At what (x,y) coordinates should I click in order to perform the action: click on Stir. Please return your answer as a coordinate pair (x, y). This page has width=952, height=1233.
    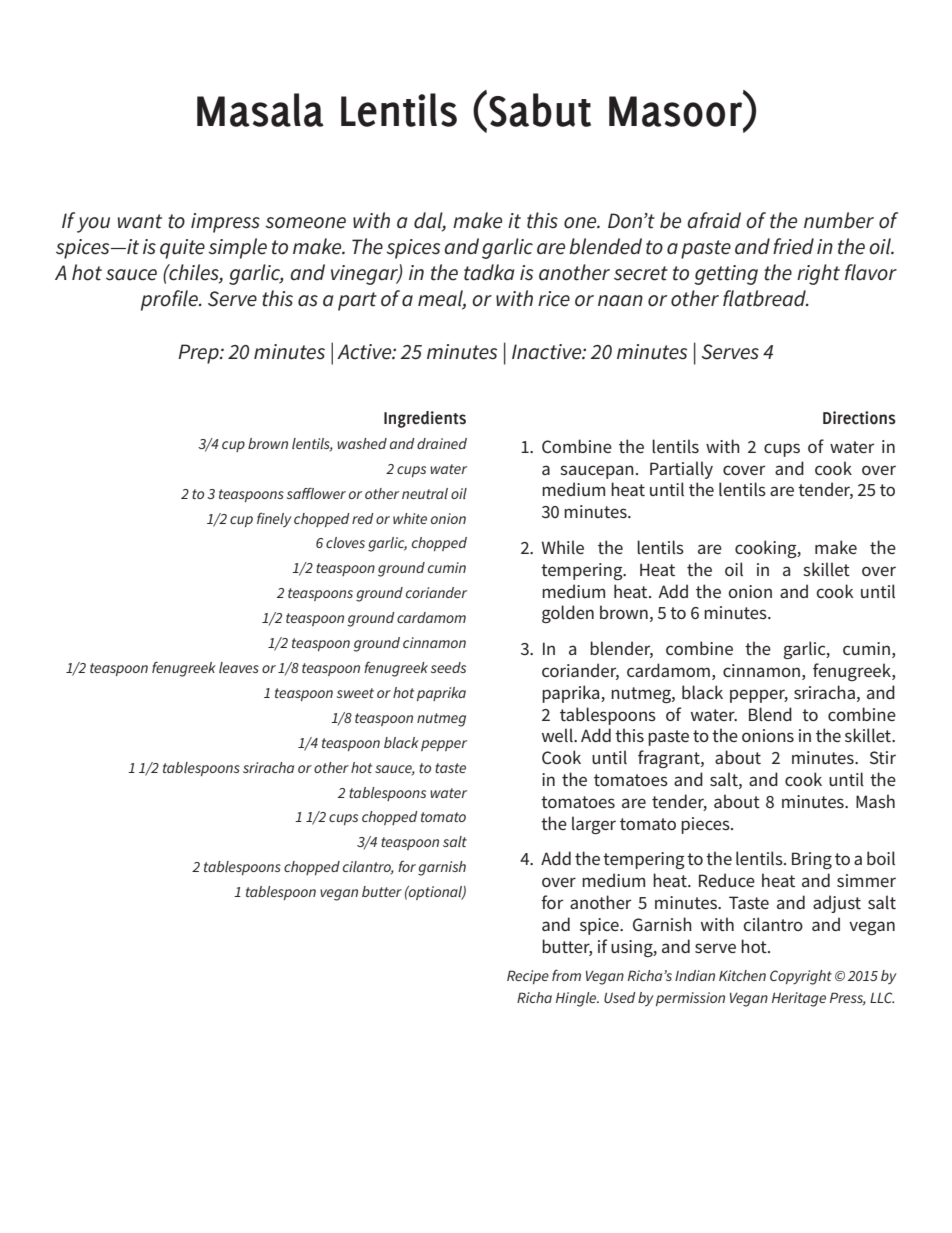
    Looking at the image, I should click on (883, 757).
